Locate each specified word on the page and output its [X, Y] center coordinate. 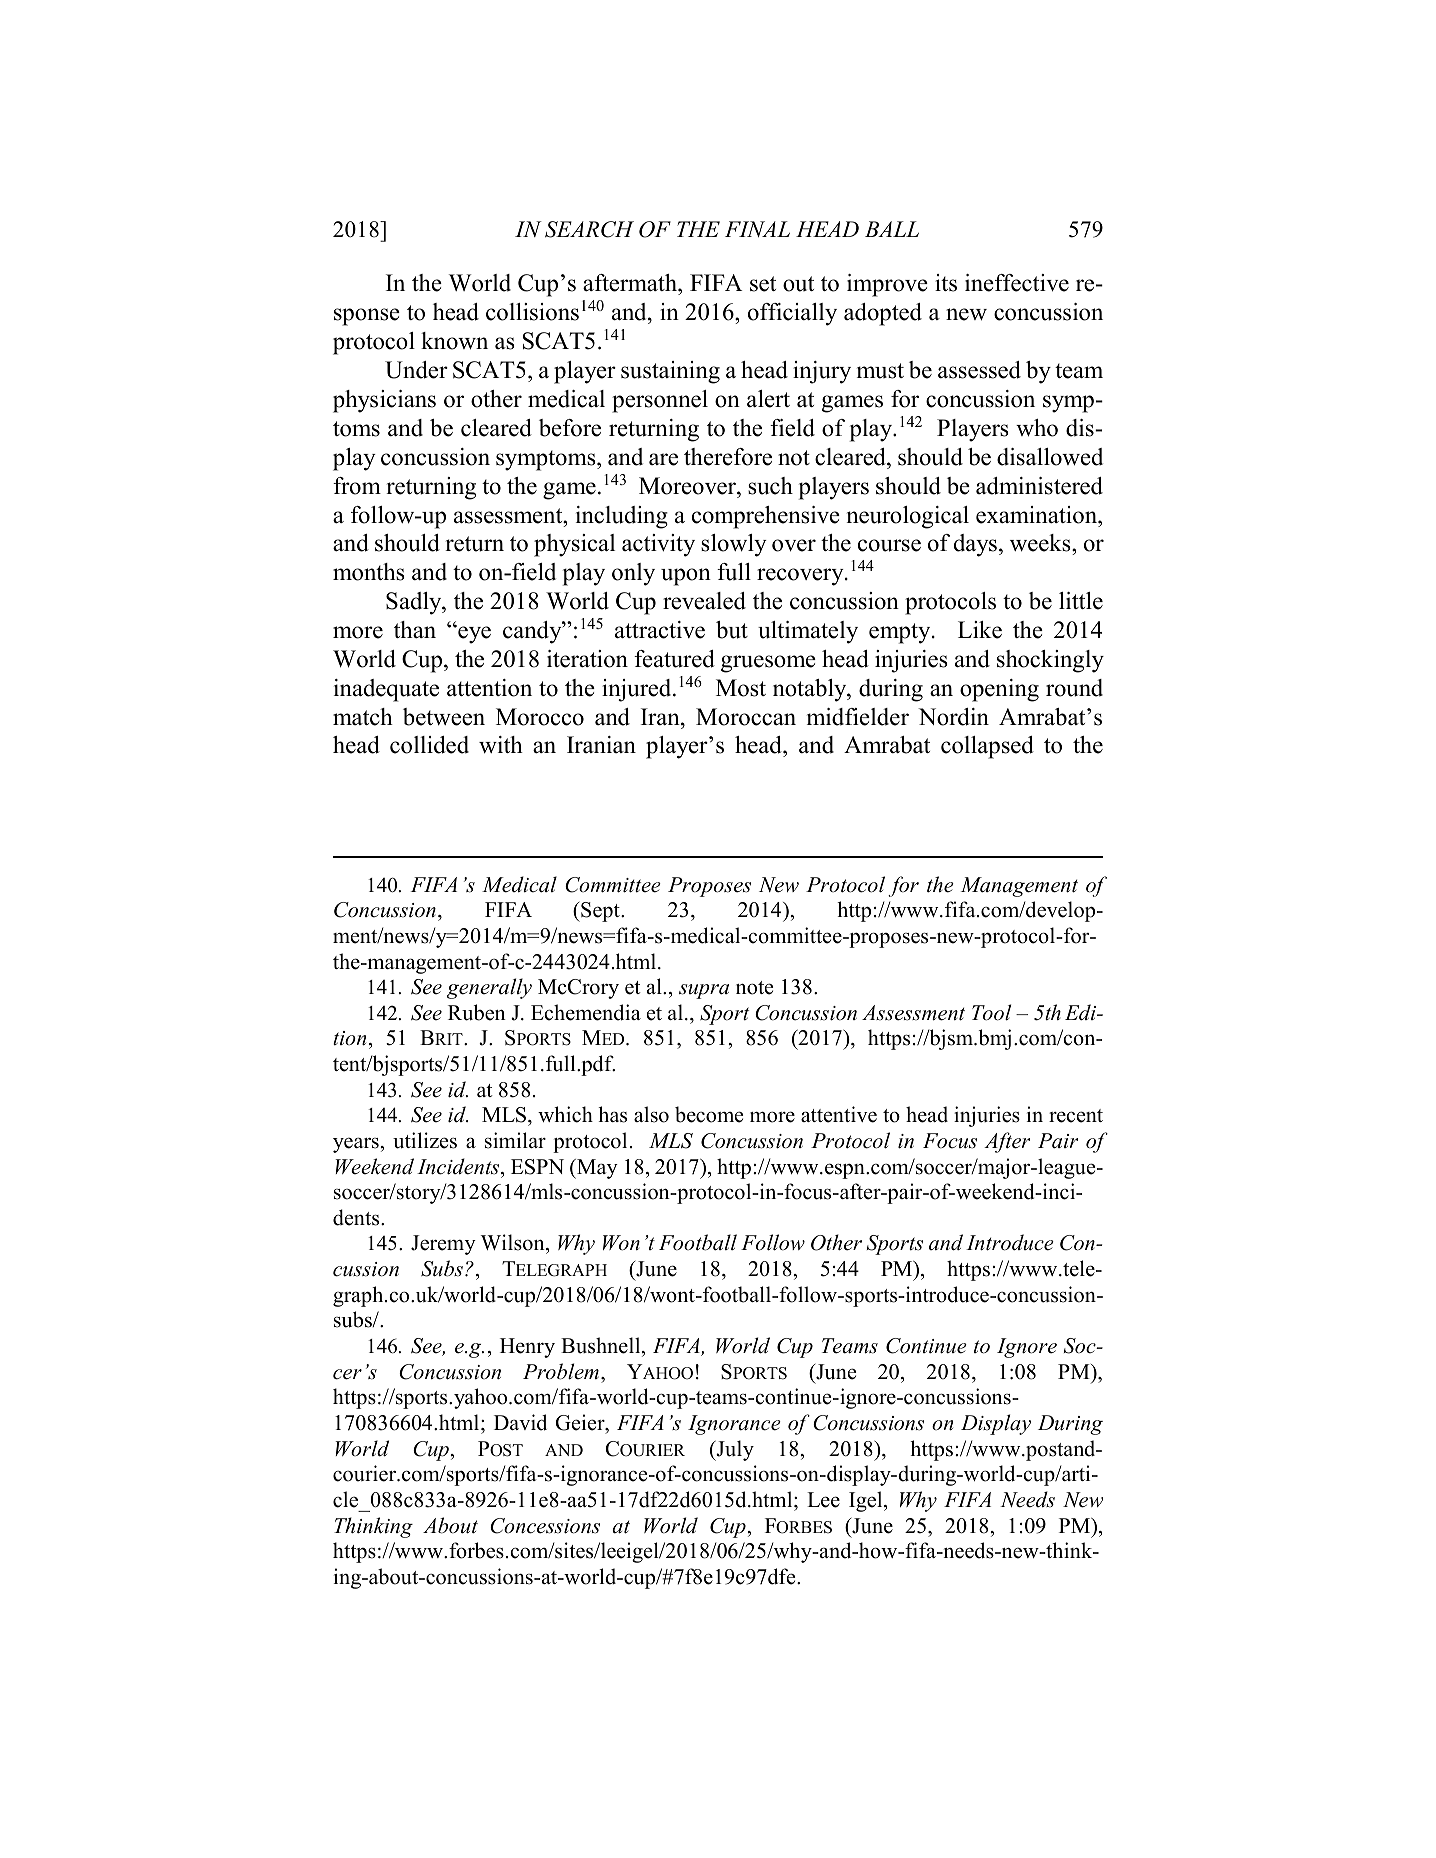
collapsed [987, 747]
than [415, 630]
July [734, 1450]
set [763, 284]
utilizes [425, 1140]
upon [686, 577]
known [454, 341]
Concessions [545, 1526]
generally [489, 988]
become [709, 1114]
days [975, 545]
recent [1076, 1116]
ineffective [1017, 283]
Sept [600, 912]
